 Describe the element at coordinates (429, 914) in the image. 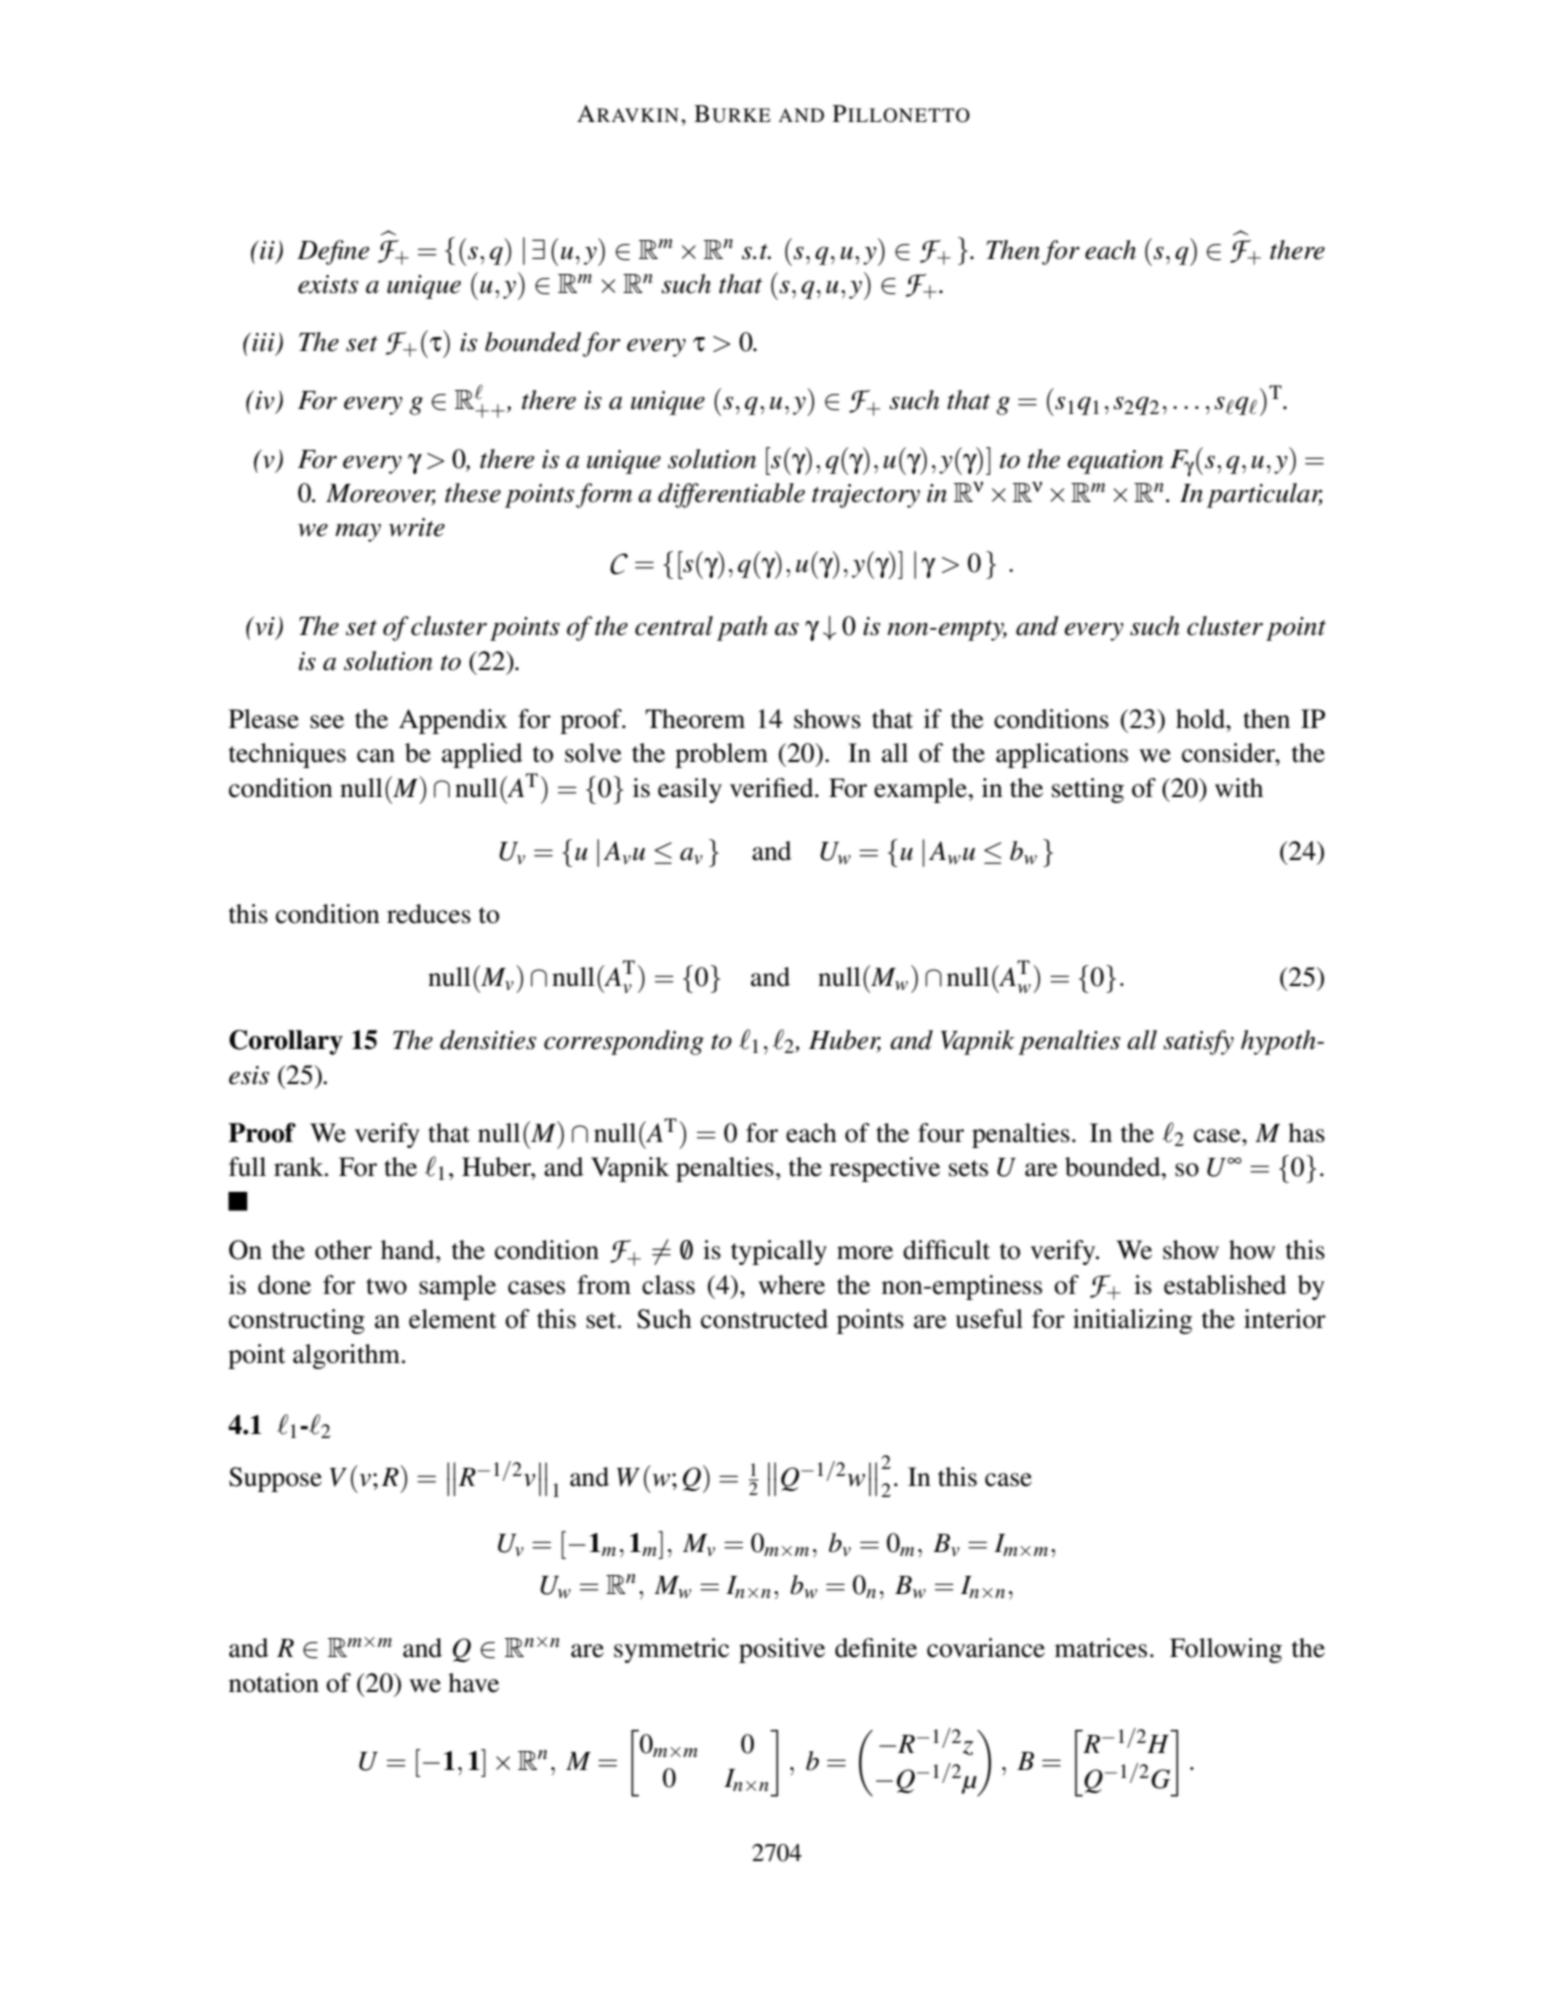

I see `reduces` at that location.
